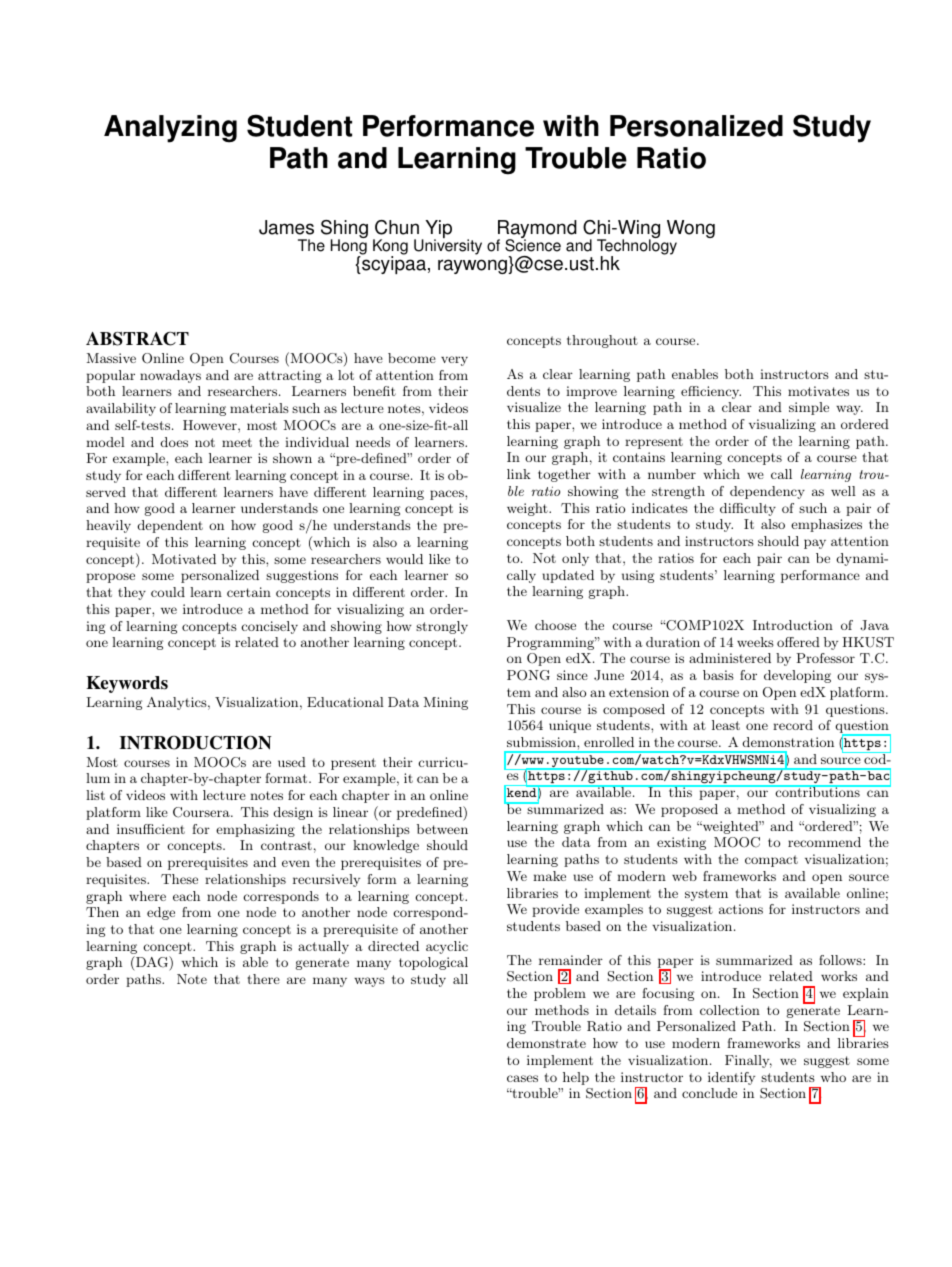  Describe the element at coordinates (442, 627) in the screenshot. I see `strongly` at that location.
